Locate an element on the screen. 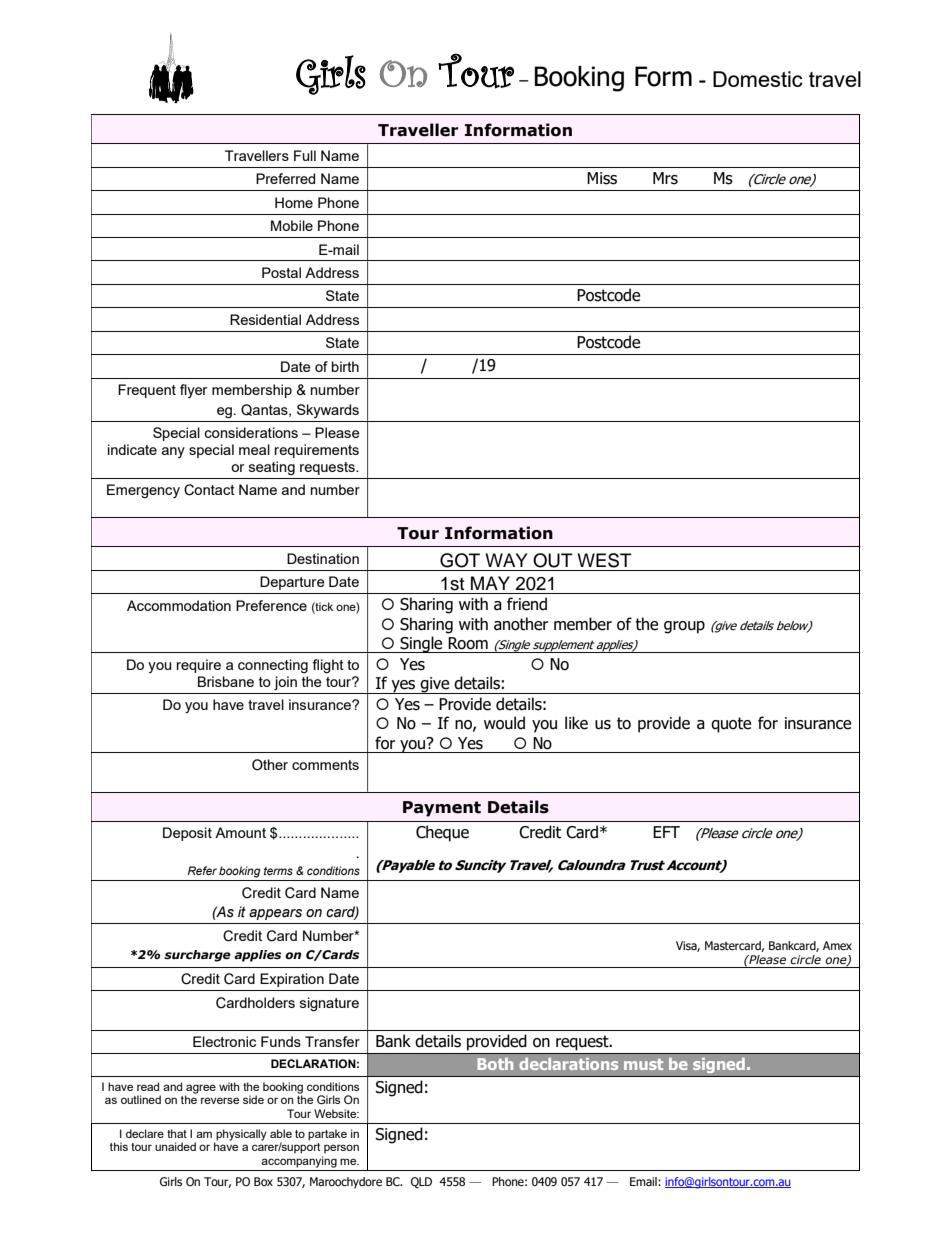 The height and width of the screenshot is (1233, 952). Miss is located at coordinates (602, 178).
